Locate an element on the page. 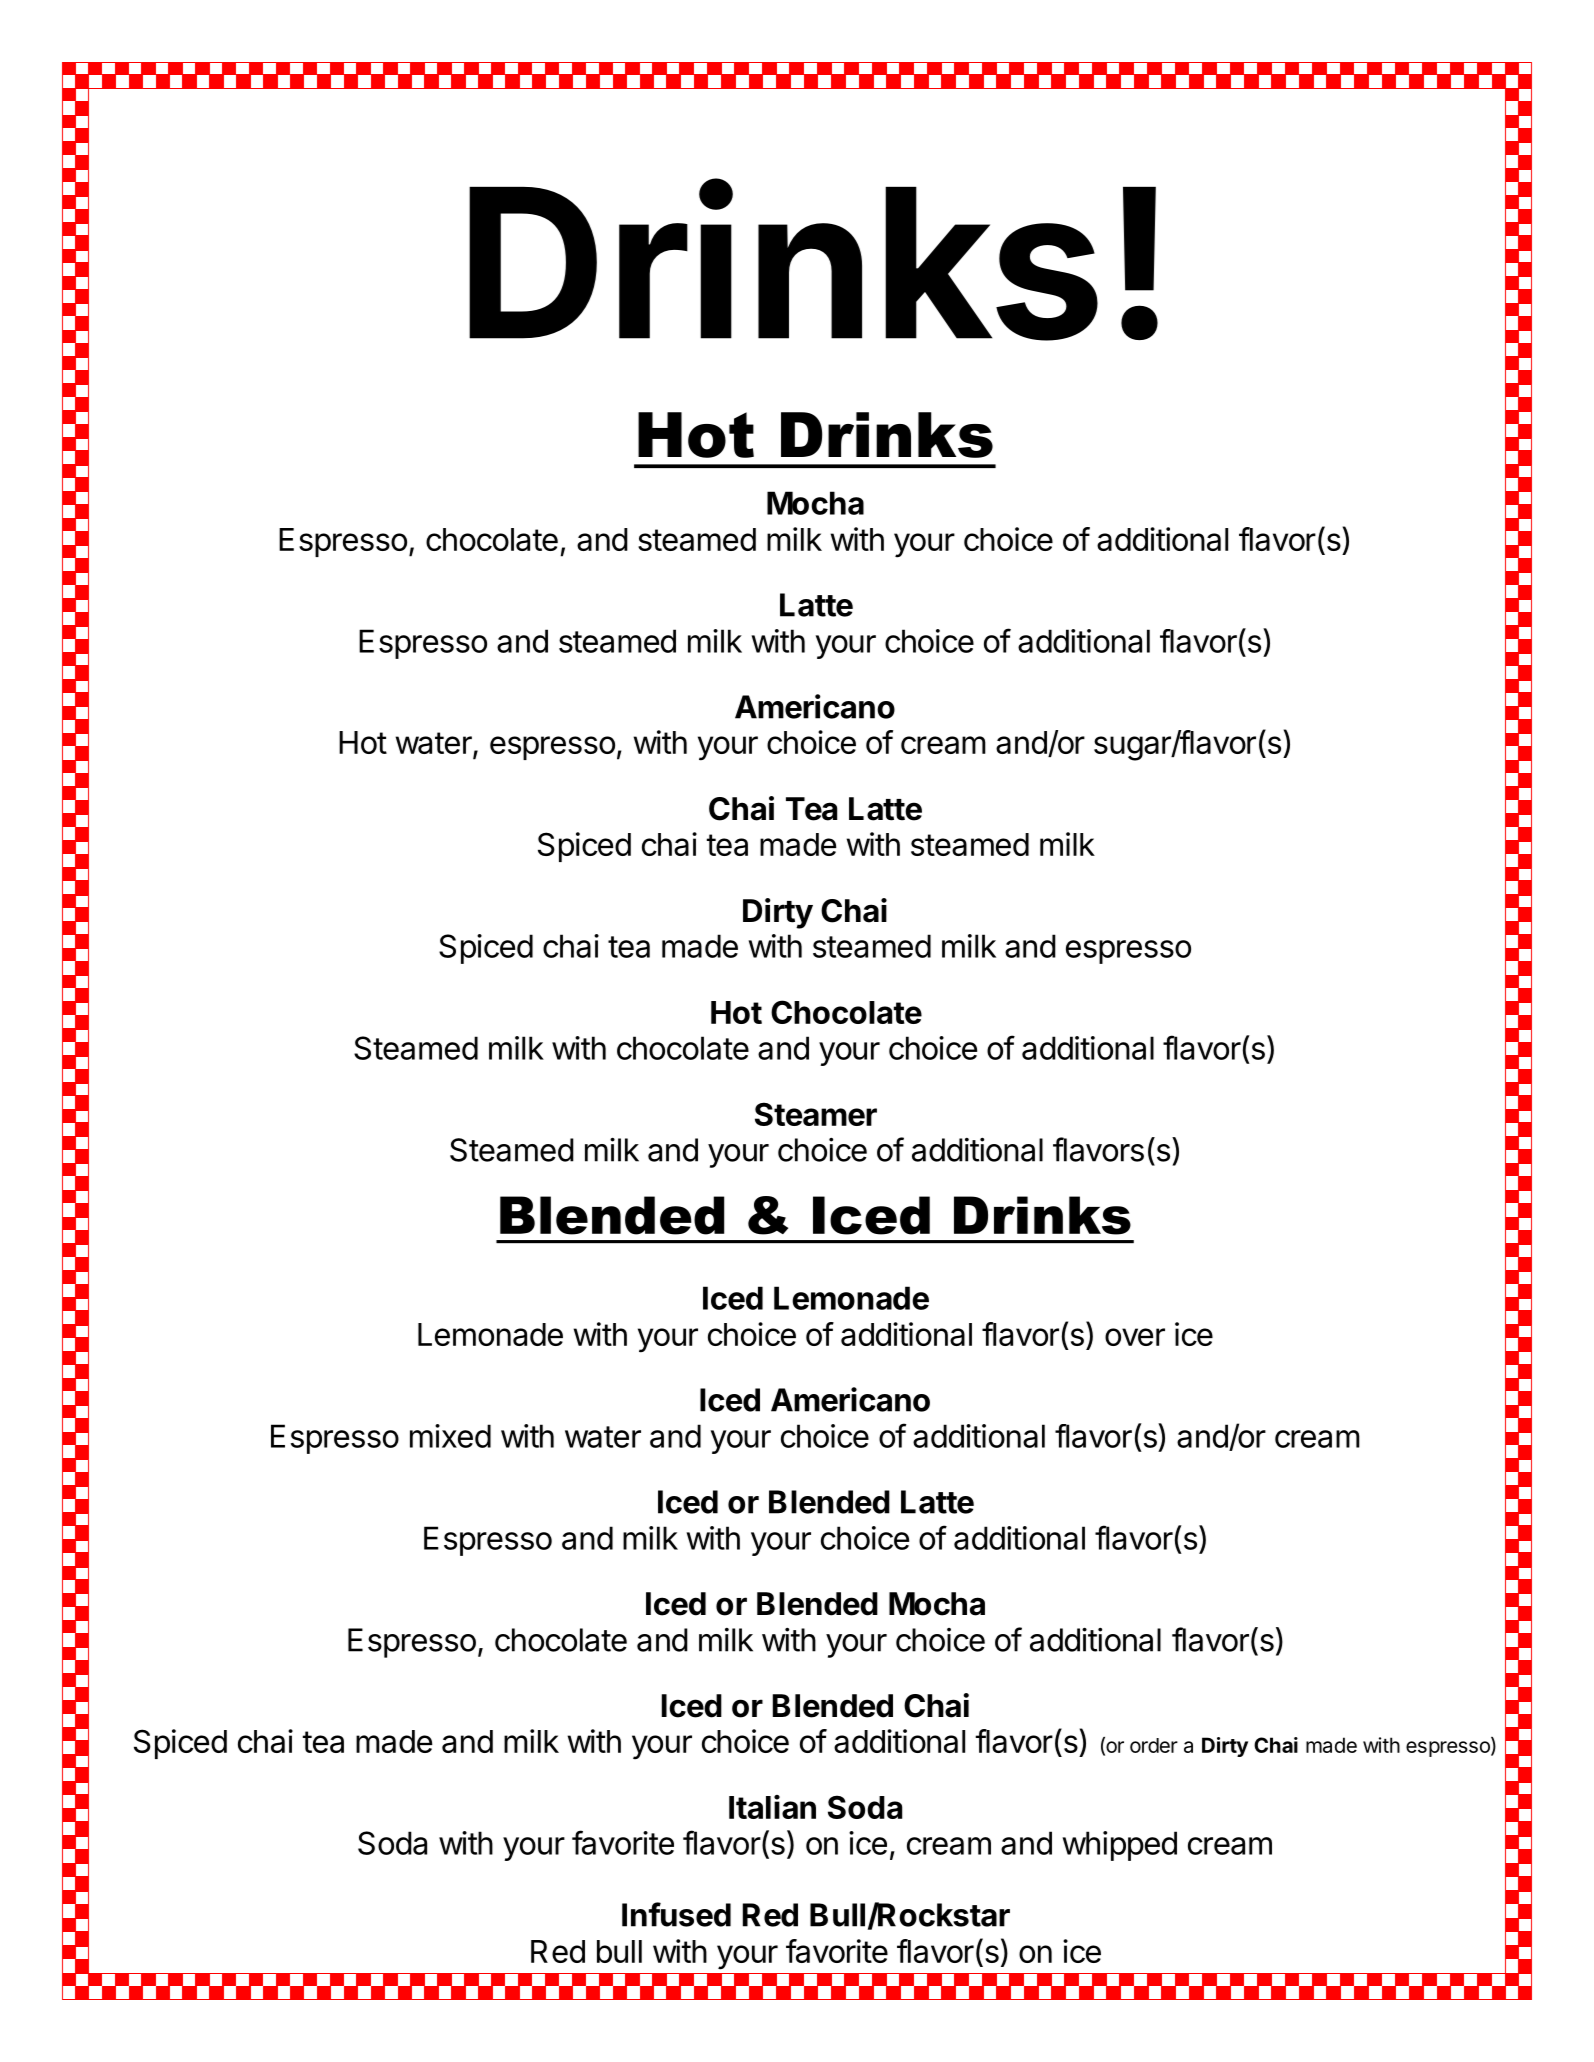 The height and width of the page is (2062, 1594). whipped is located at coordinates (1119, 1846).
